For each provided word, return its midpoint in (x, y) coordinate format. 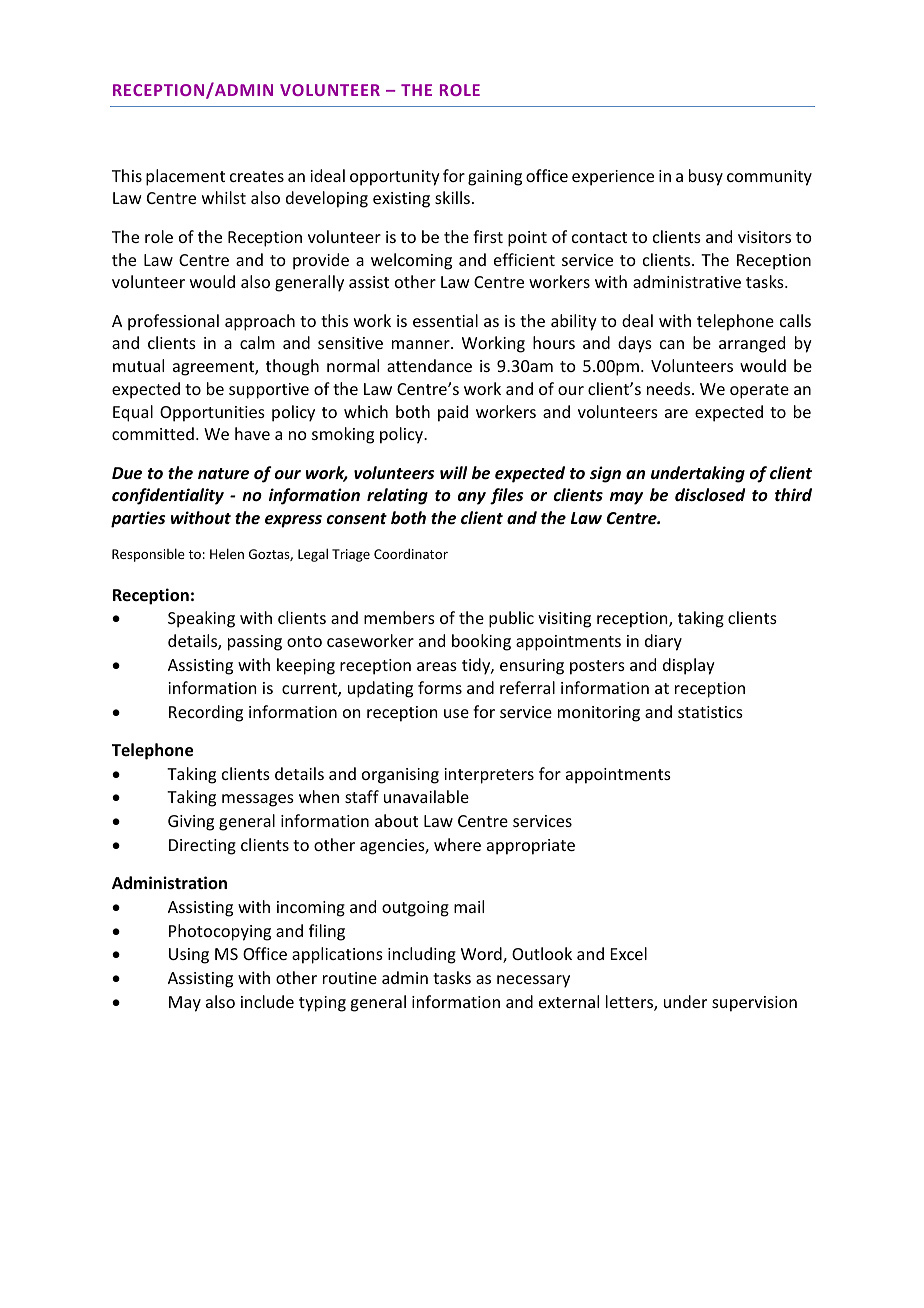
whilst (224, 197)
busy (706, 177)
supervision (754, 1004)
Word (482, 955)
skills (452, 197)
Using (189, 956)
